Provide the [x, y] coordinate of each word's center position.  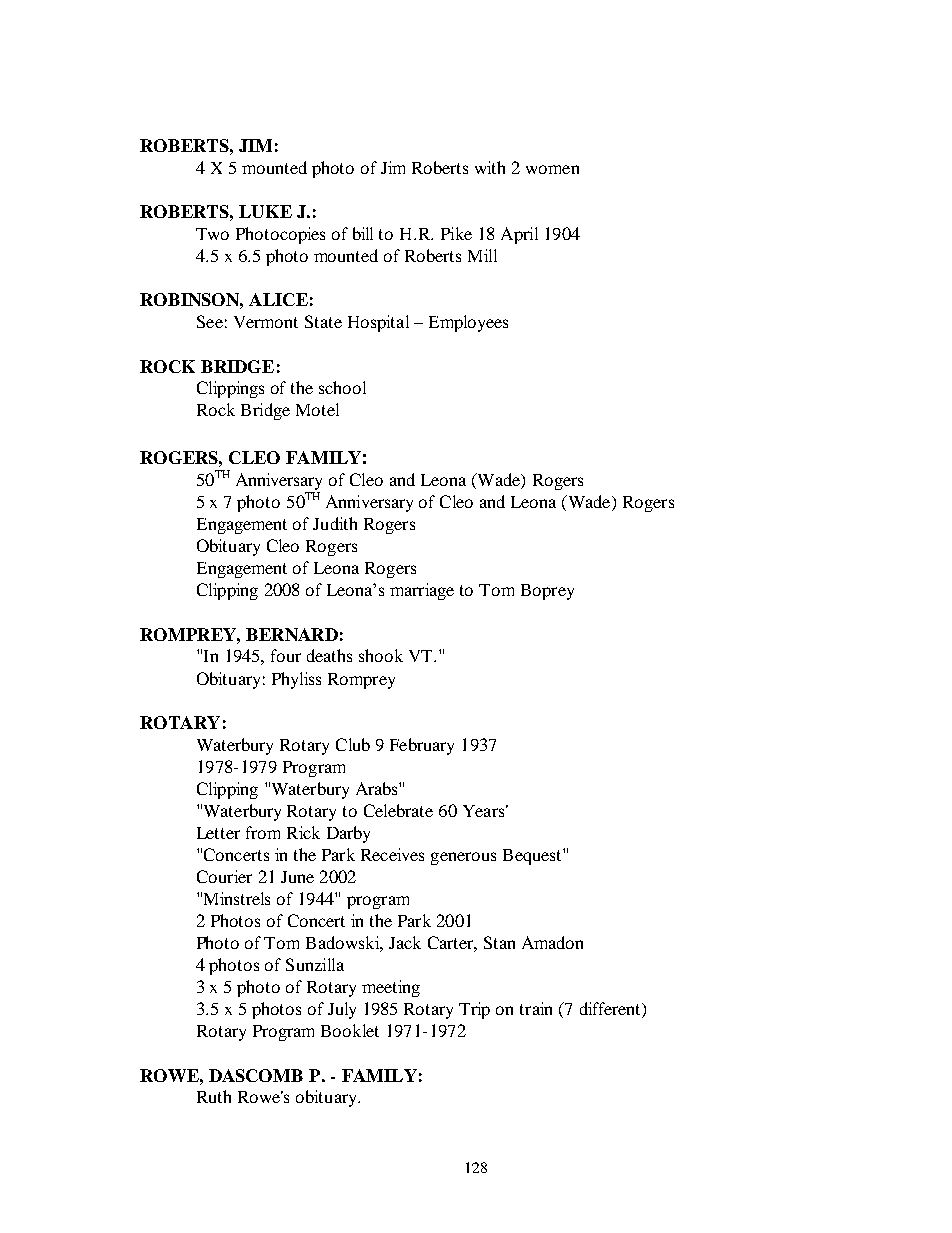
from [263, 832]
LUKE [265, 211]
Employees [468, 323]
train [536, 1008]
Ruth [214, 1096]
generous [463, 858]
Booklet [350, 1030]
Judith [335, 523]
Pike [456, 233]
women [552, 169]
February [422, 746]
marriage [422, 591]
